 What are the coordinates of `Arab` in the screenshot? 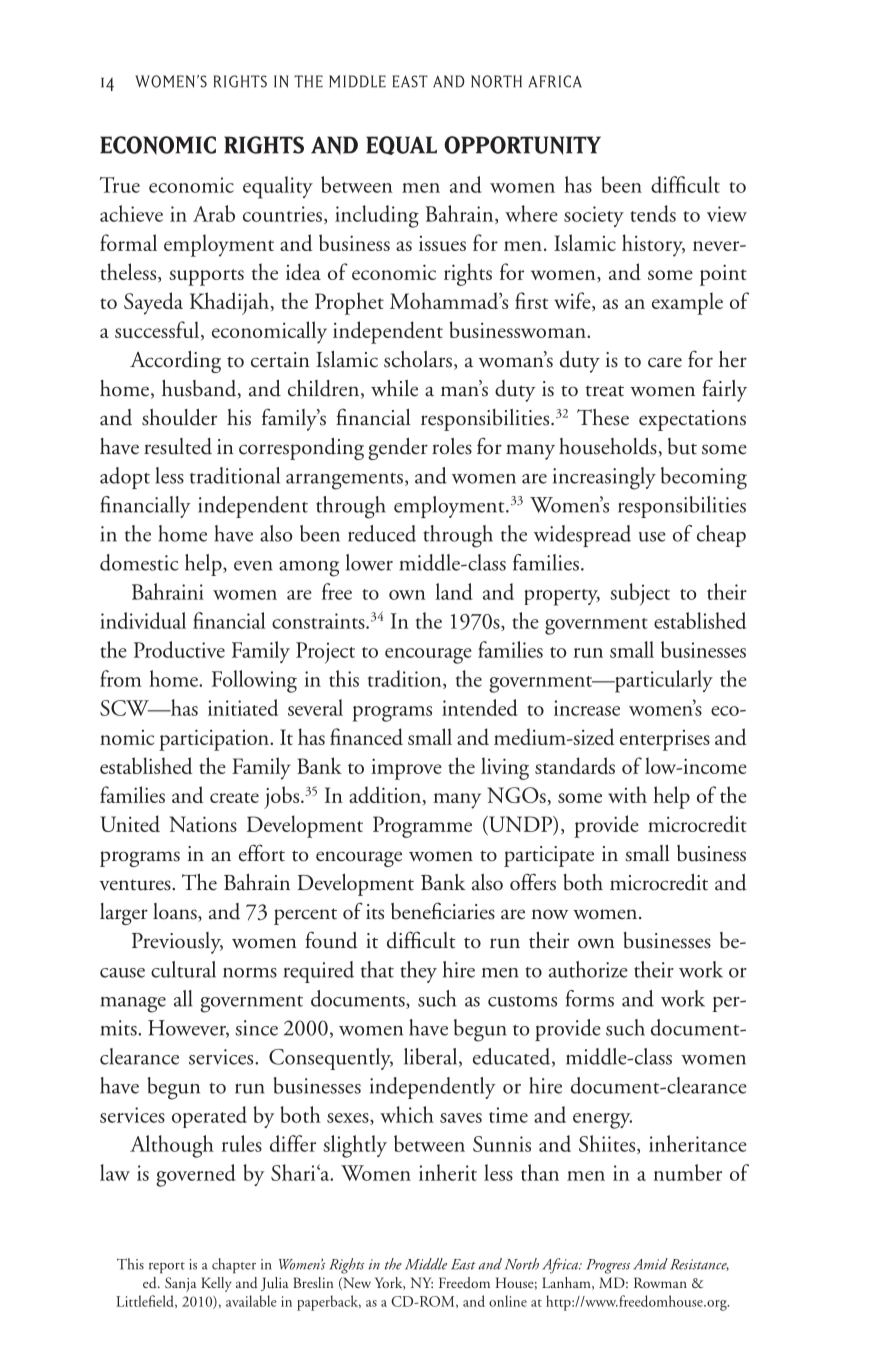 It's located at (214, 213).
